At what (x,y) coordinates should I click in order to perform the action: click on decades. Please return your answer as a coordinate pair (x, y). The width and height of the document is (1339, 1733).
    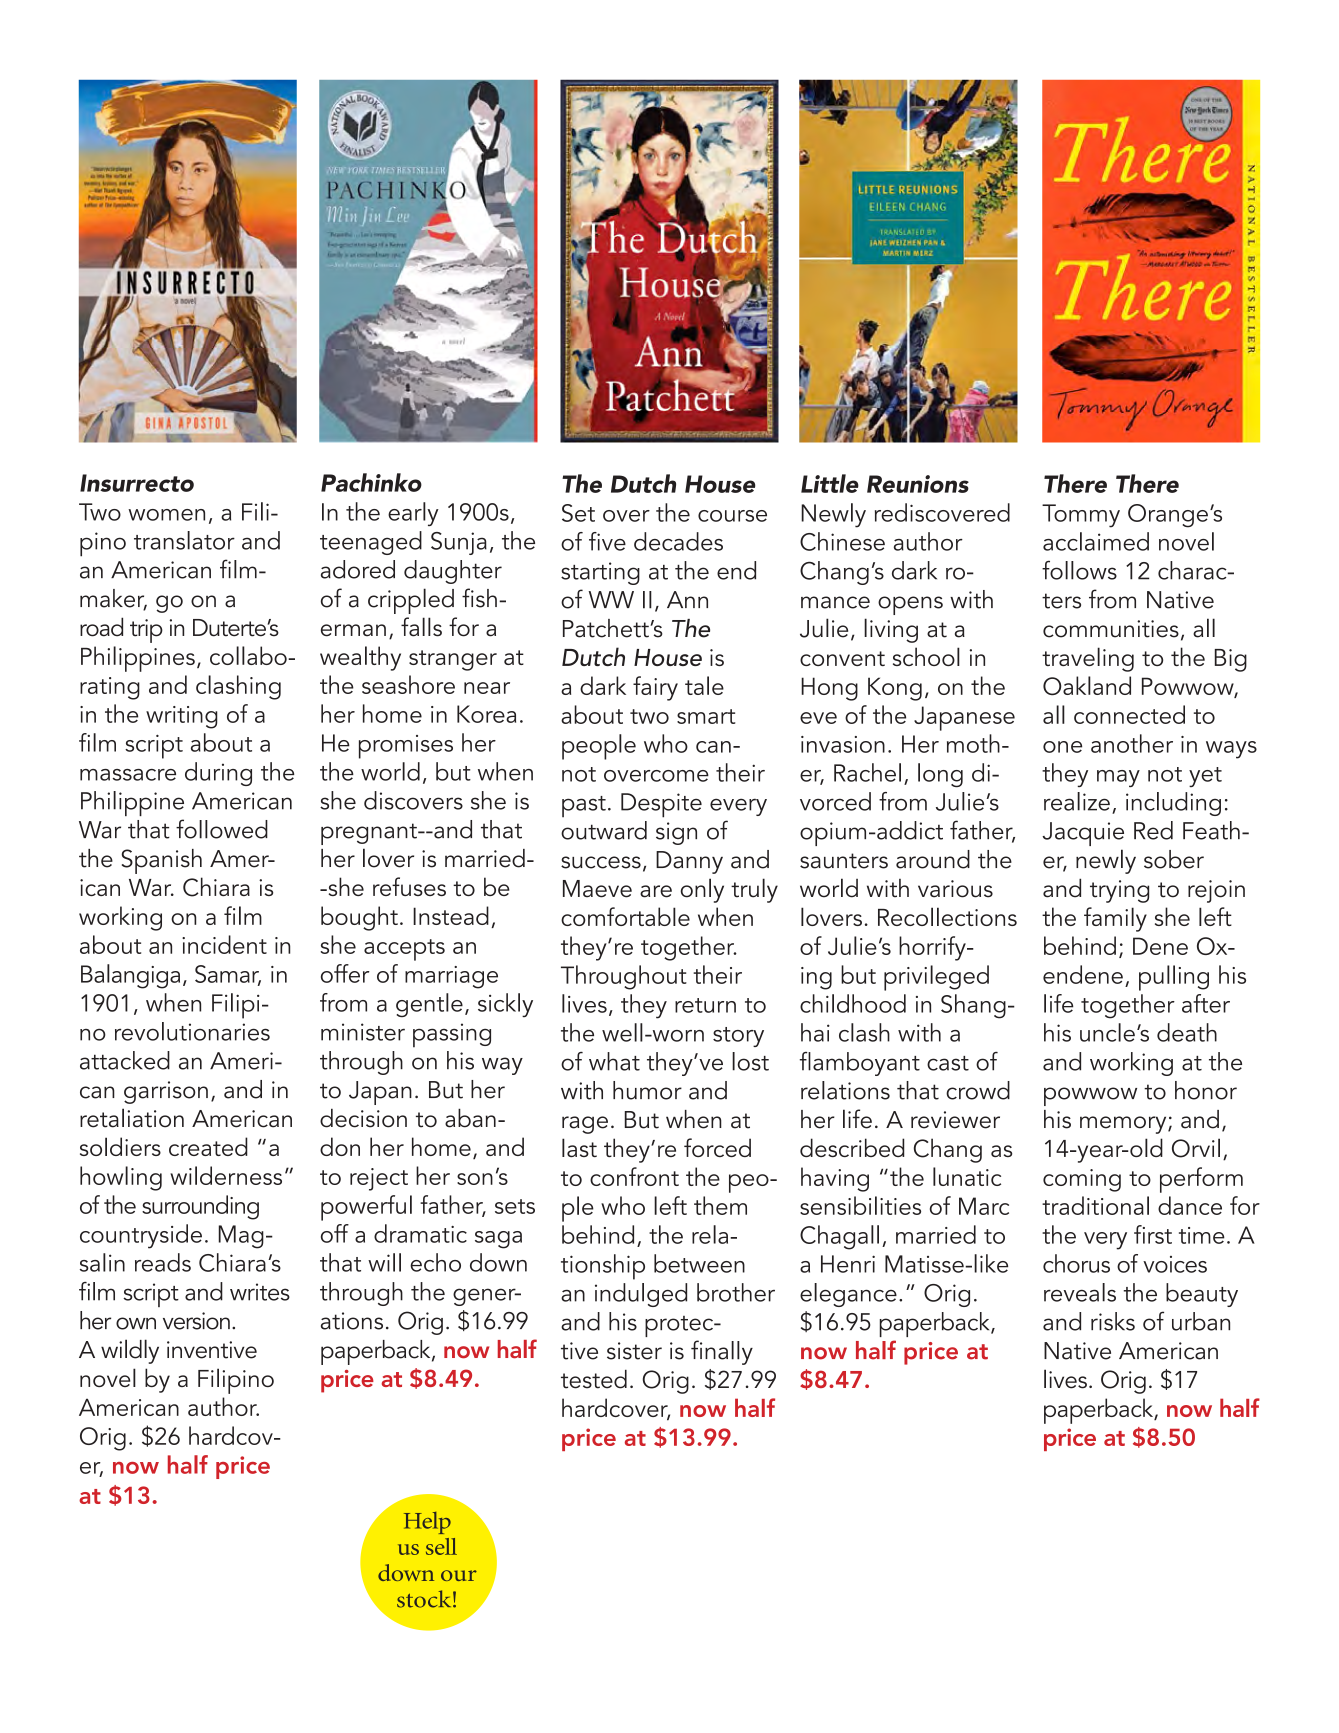
    Looking at the image, I should click on (678, 541).
